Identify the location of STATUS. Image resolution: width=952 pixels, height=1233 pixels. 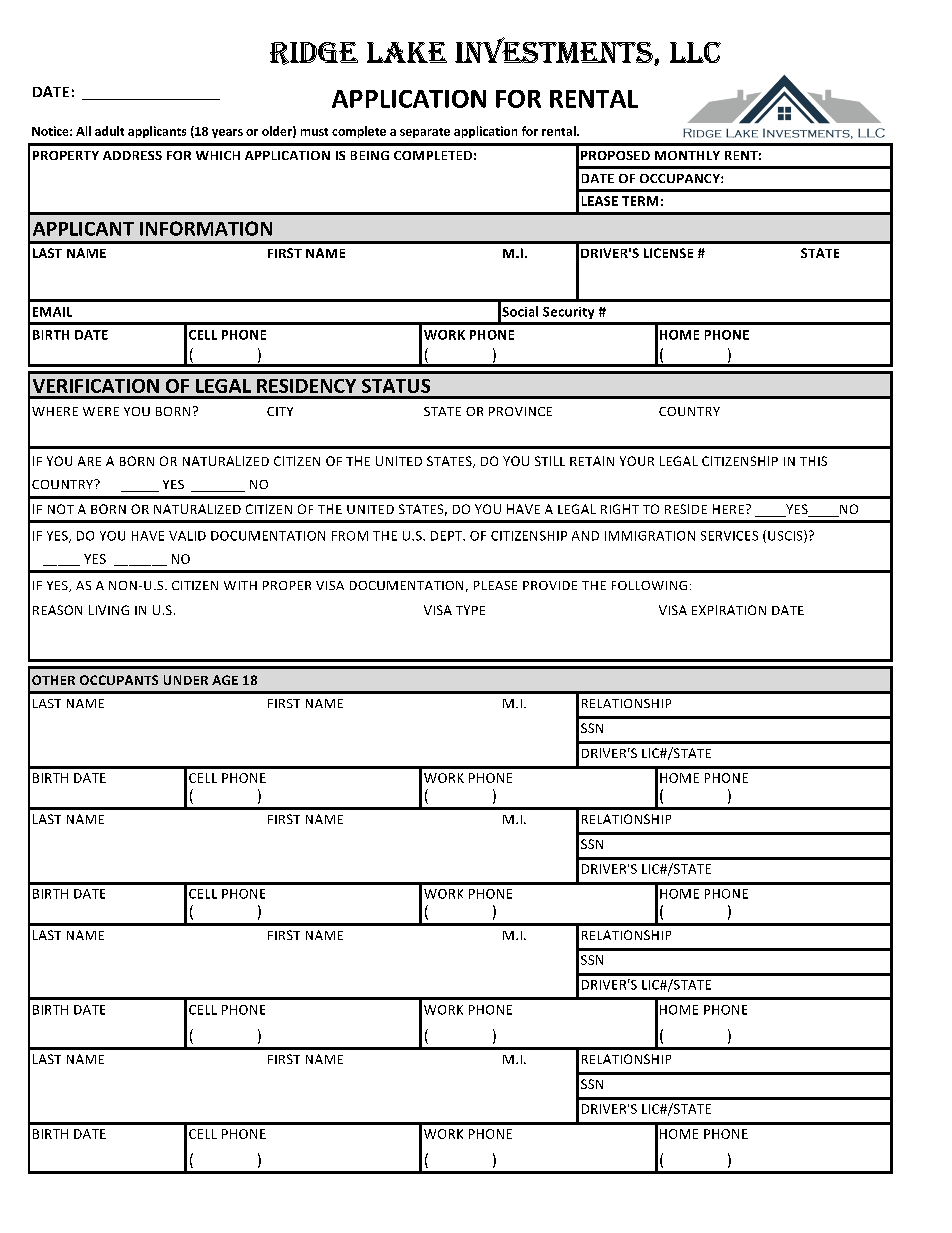
(396, 386).
